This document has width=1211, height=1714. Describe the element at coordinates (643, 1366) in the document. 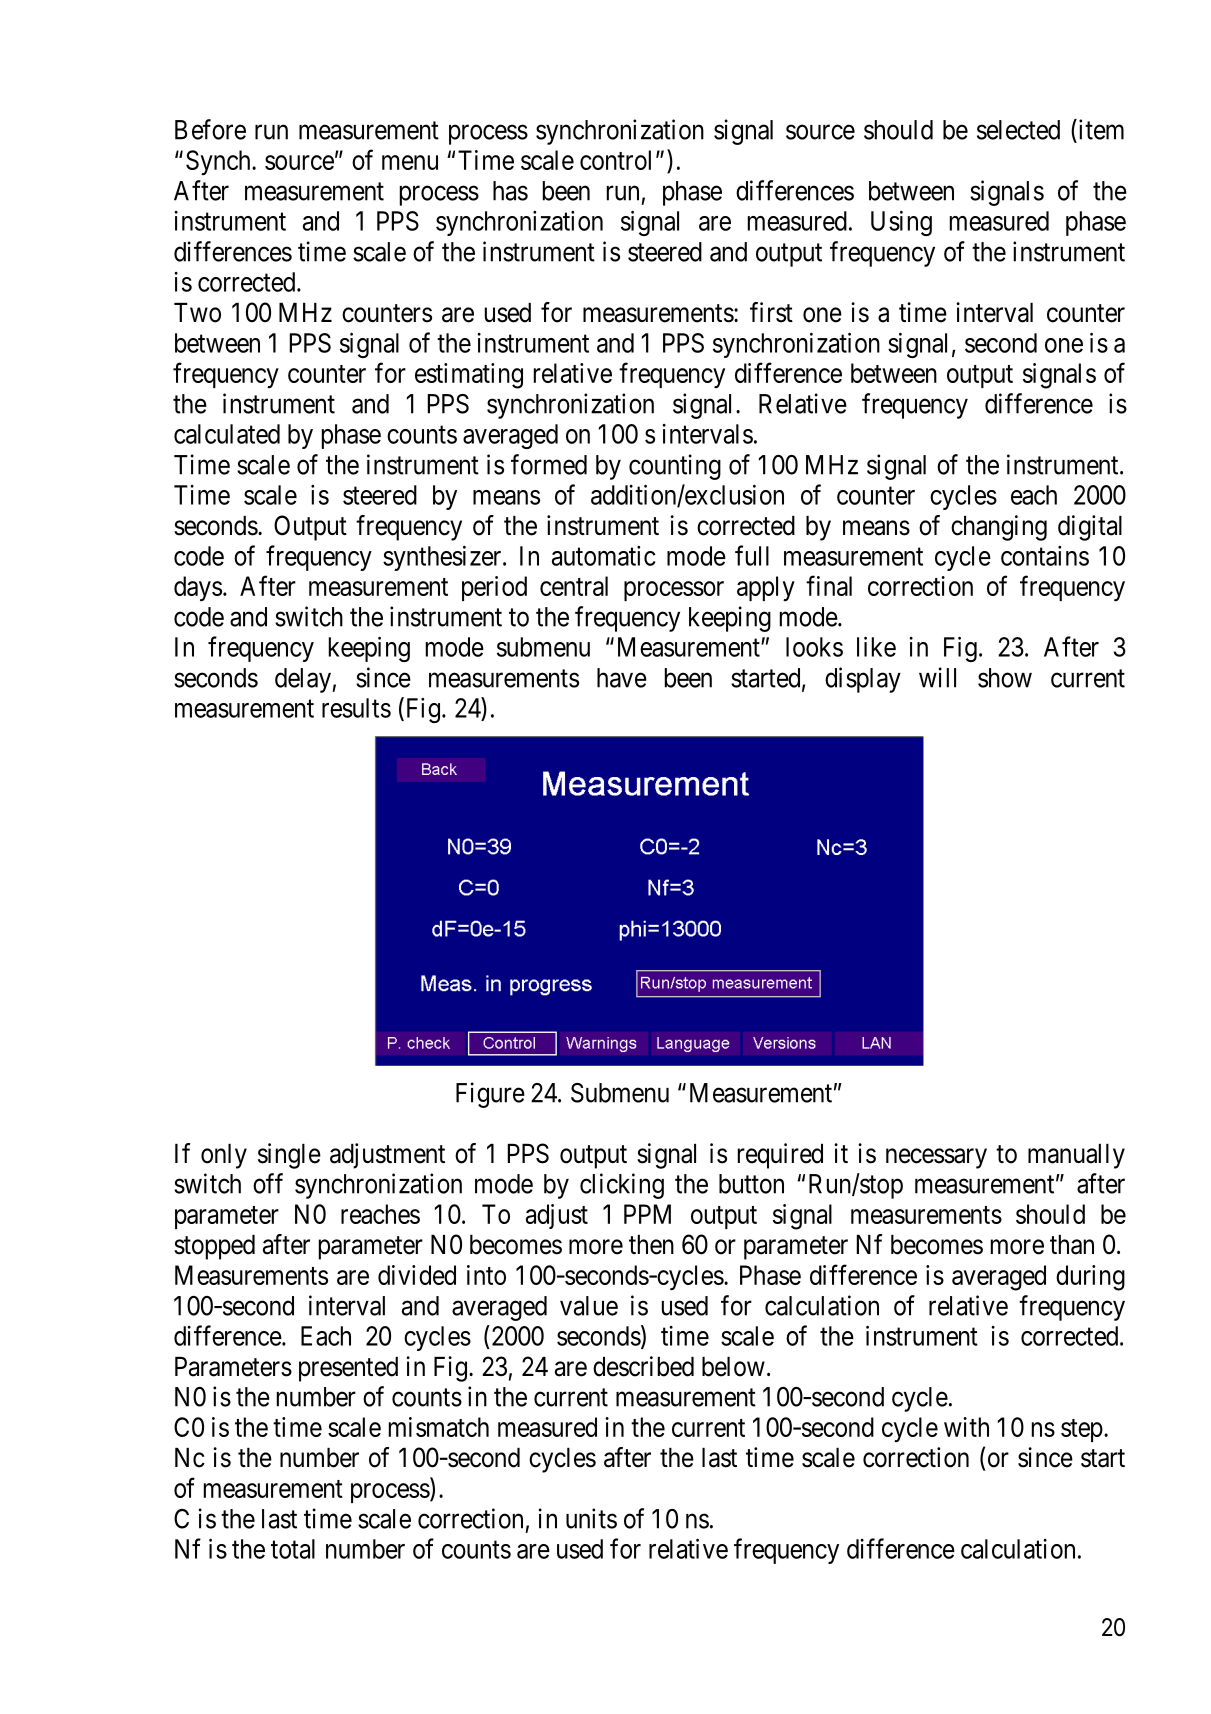

I see `described` at that location.
